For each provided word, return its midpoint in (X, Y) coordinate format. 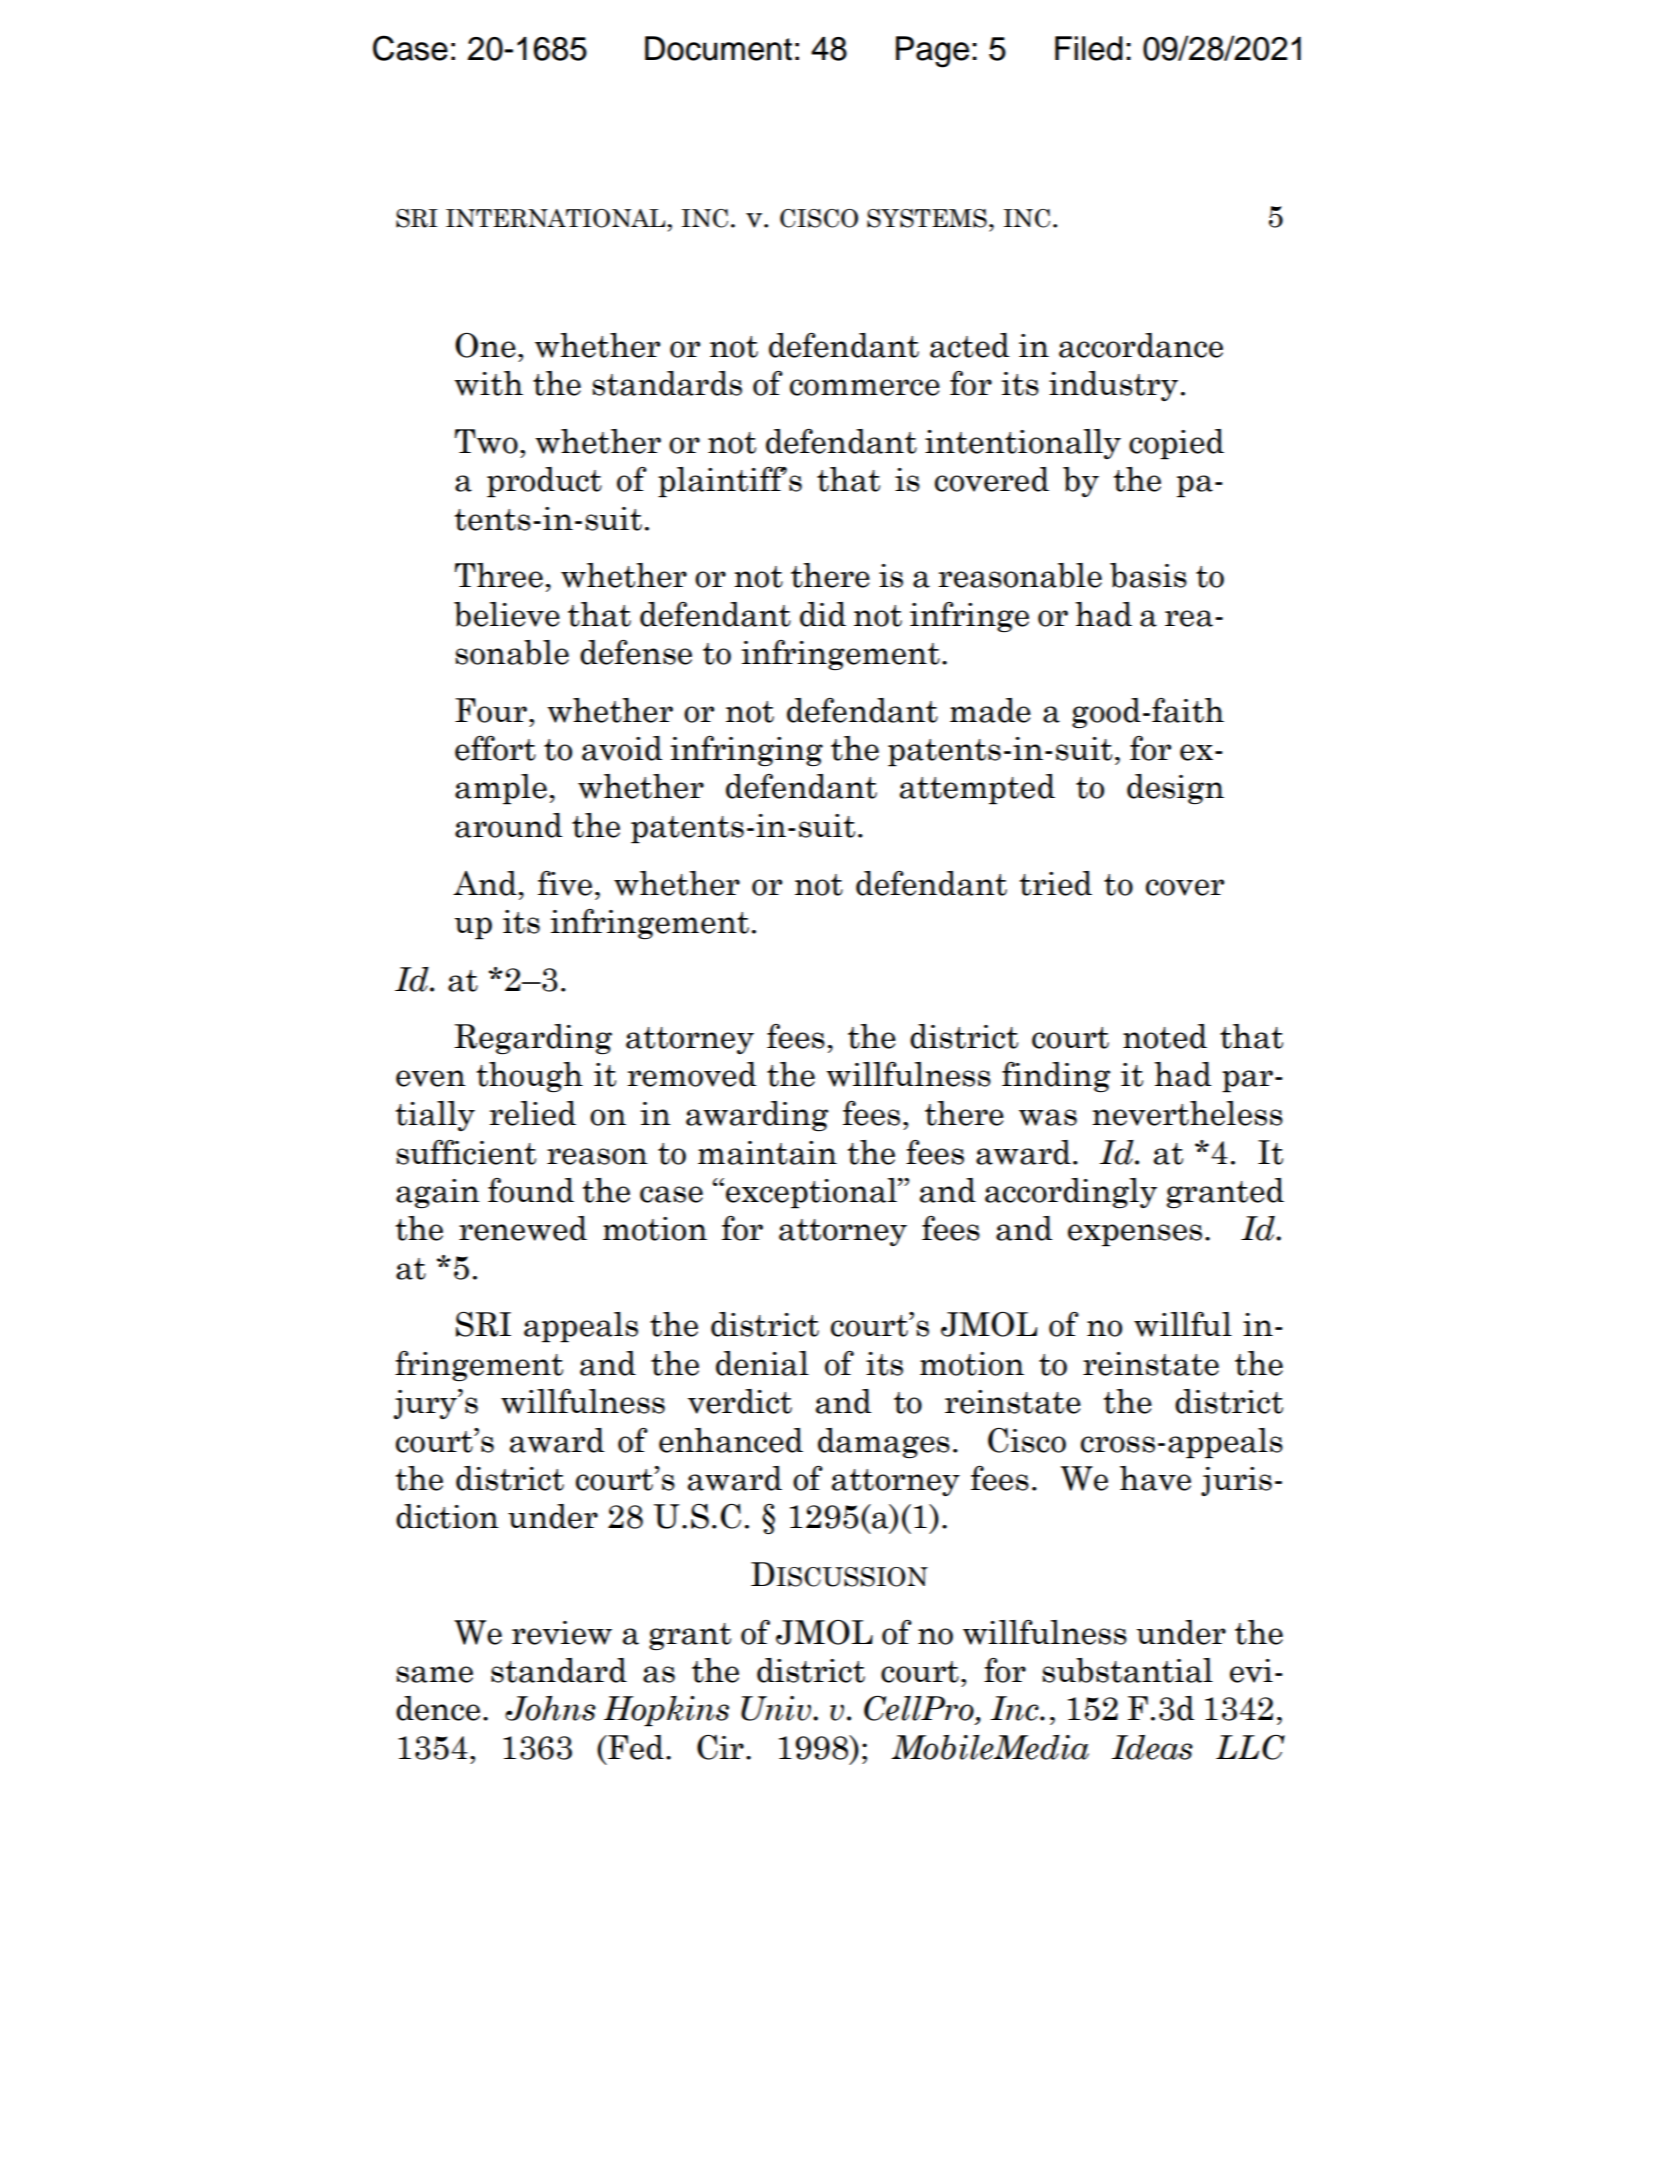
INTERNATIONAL (557, 218)
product (544, 482)
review (562, 1633)
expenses (1135, 1235)
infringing (747, 751)
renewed (523, 1228)
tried (1056, 883)
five (565, 883)
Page (932, 52)
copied (1176, 444)
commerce (865, 387)
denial (762, 1363)
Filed (1089, 48)
